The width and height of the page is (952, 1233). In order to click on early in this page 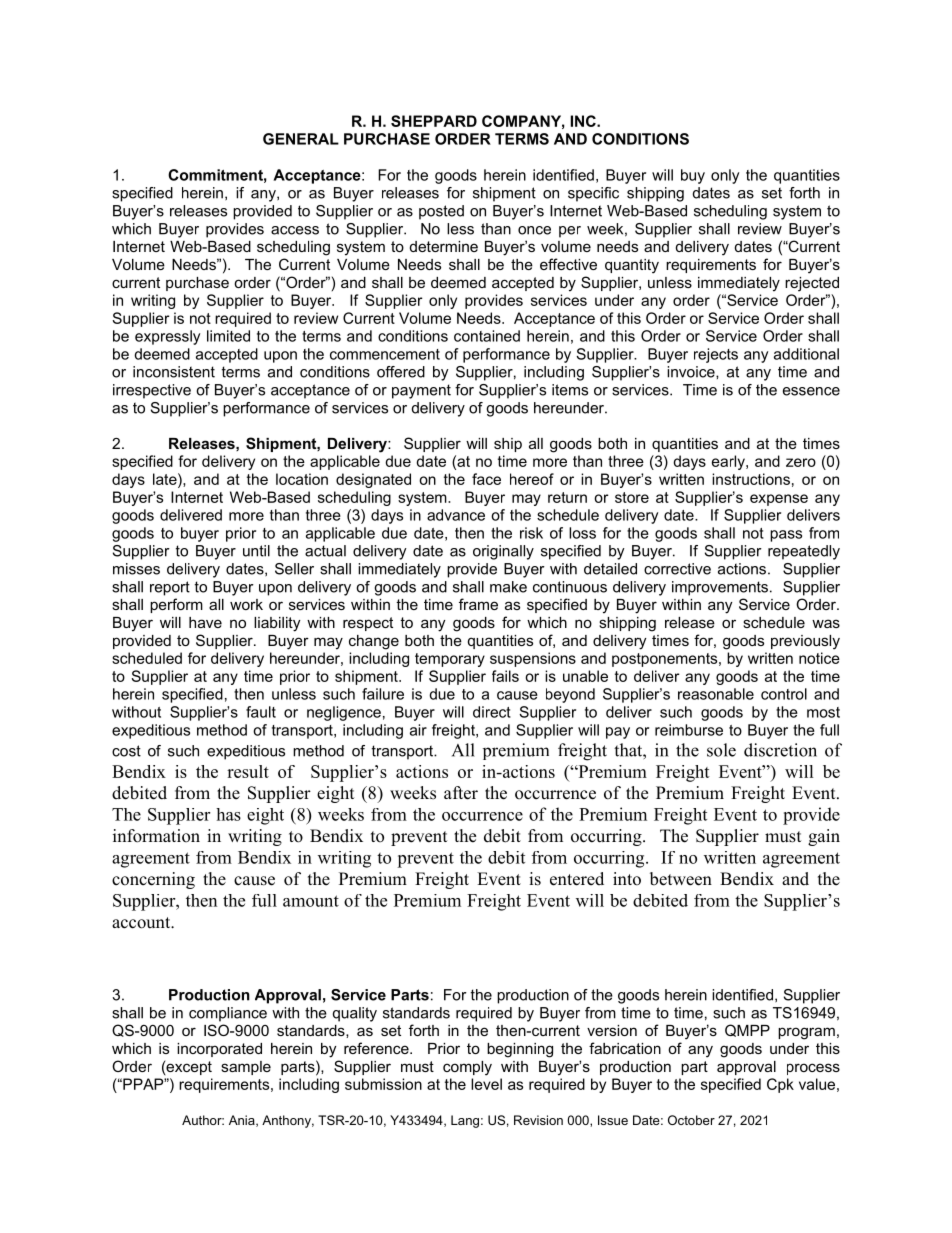, I will do `click(729, 462)`.
